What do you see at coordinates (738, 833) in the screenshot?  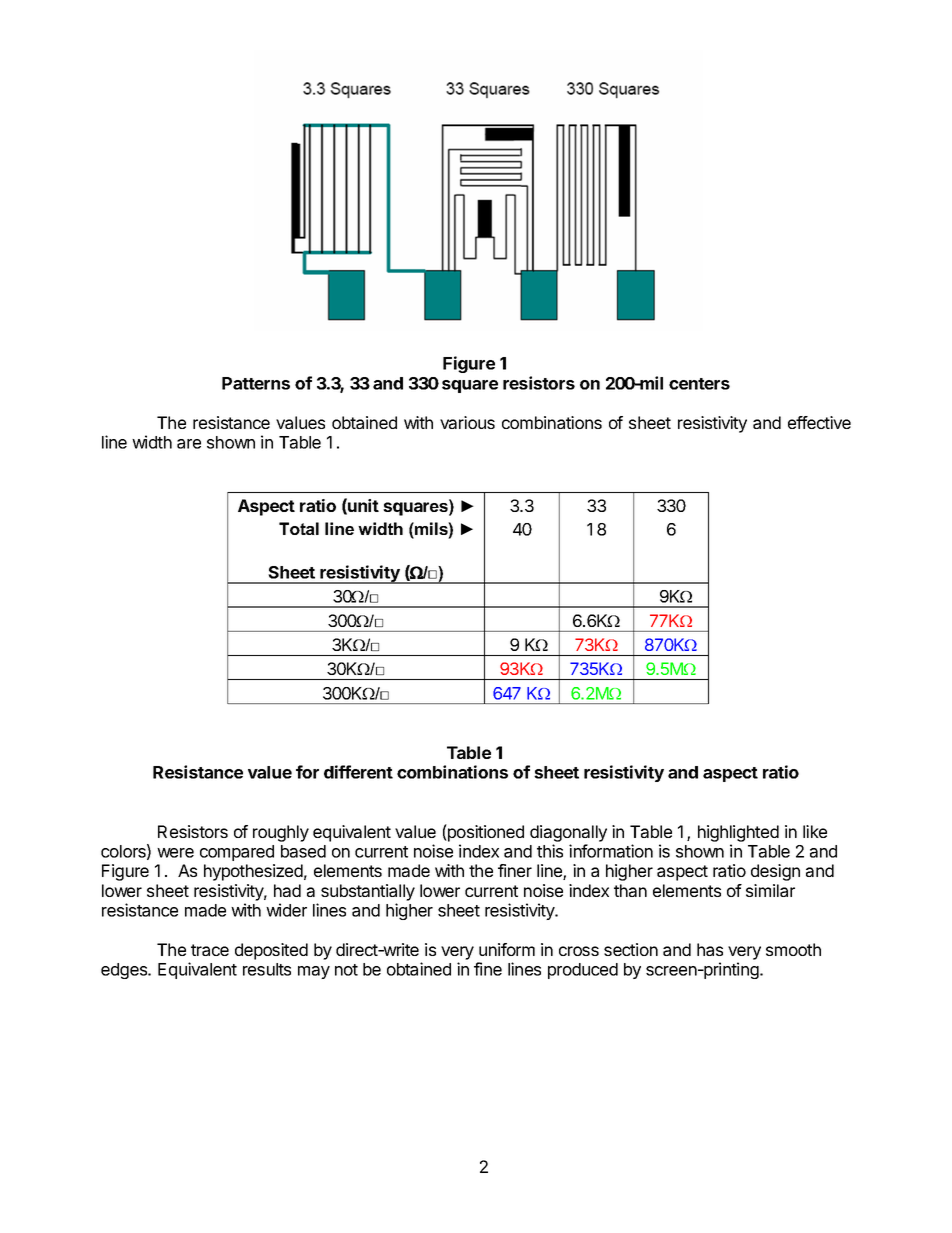 I see `highlighted` at bounding box center [738, 833].
